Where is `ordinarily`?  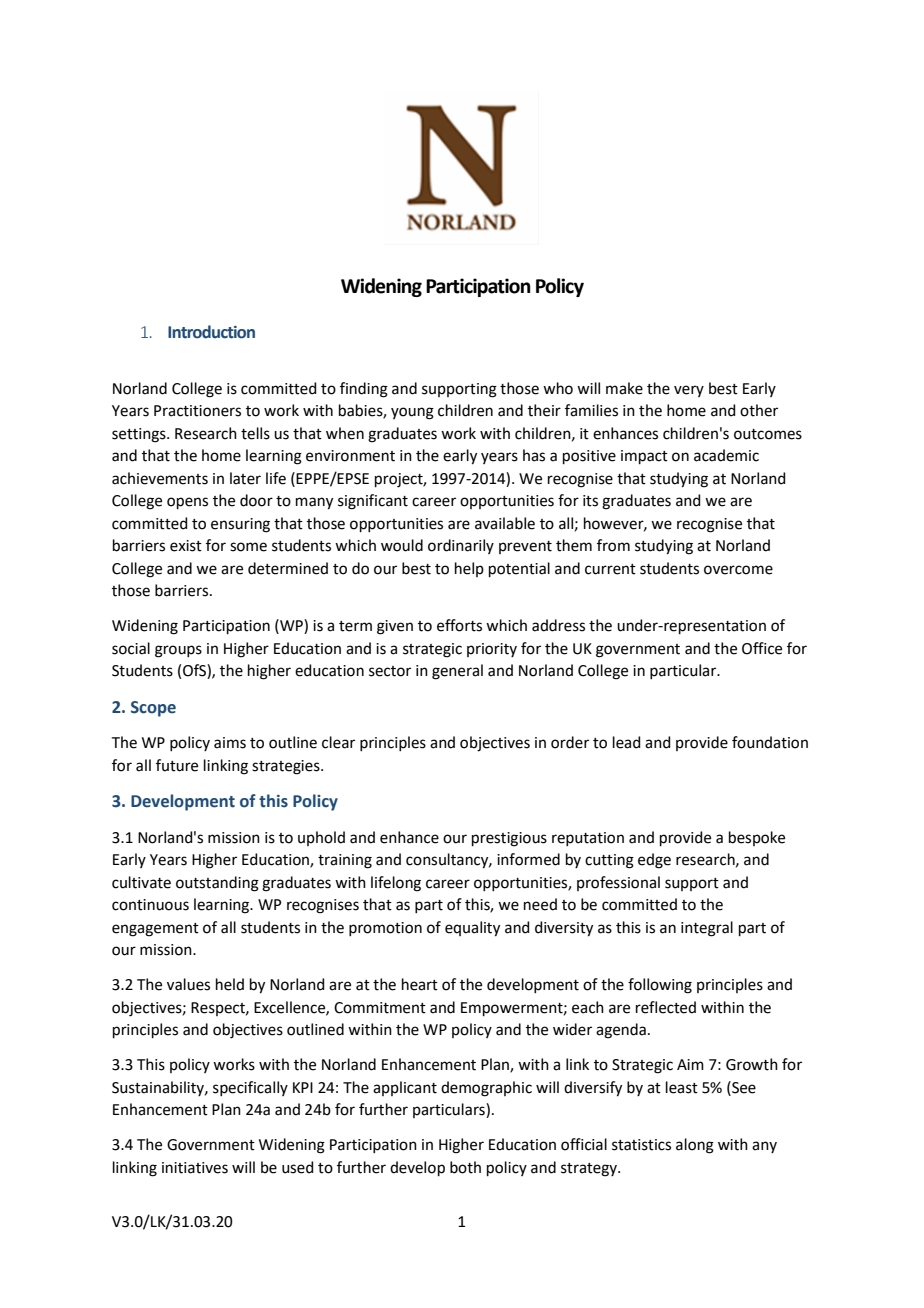 ordinarily is located at coordinates (461, 546).
